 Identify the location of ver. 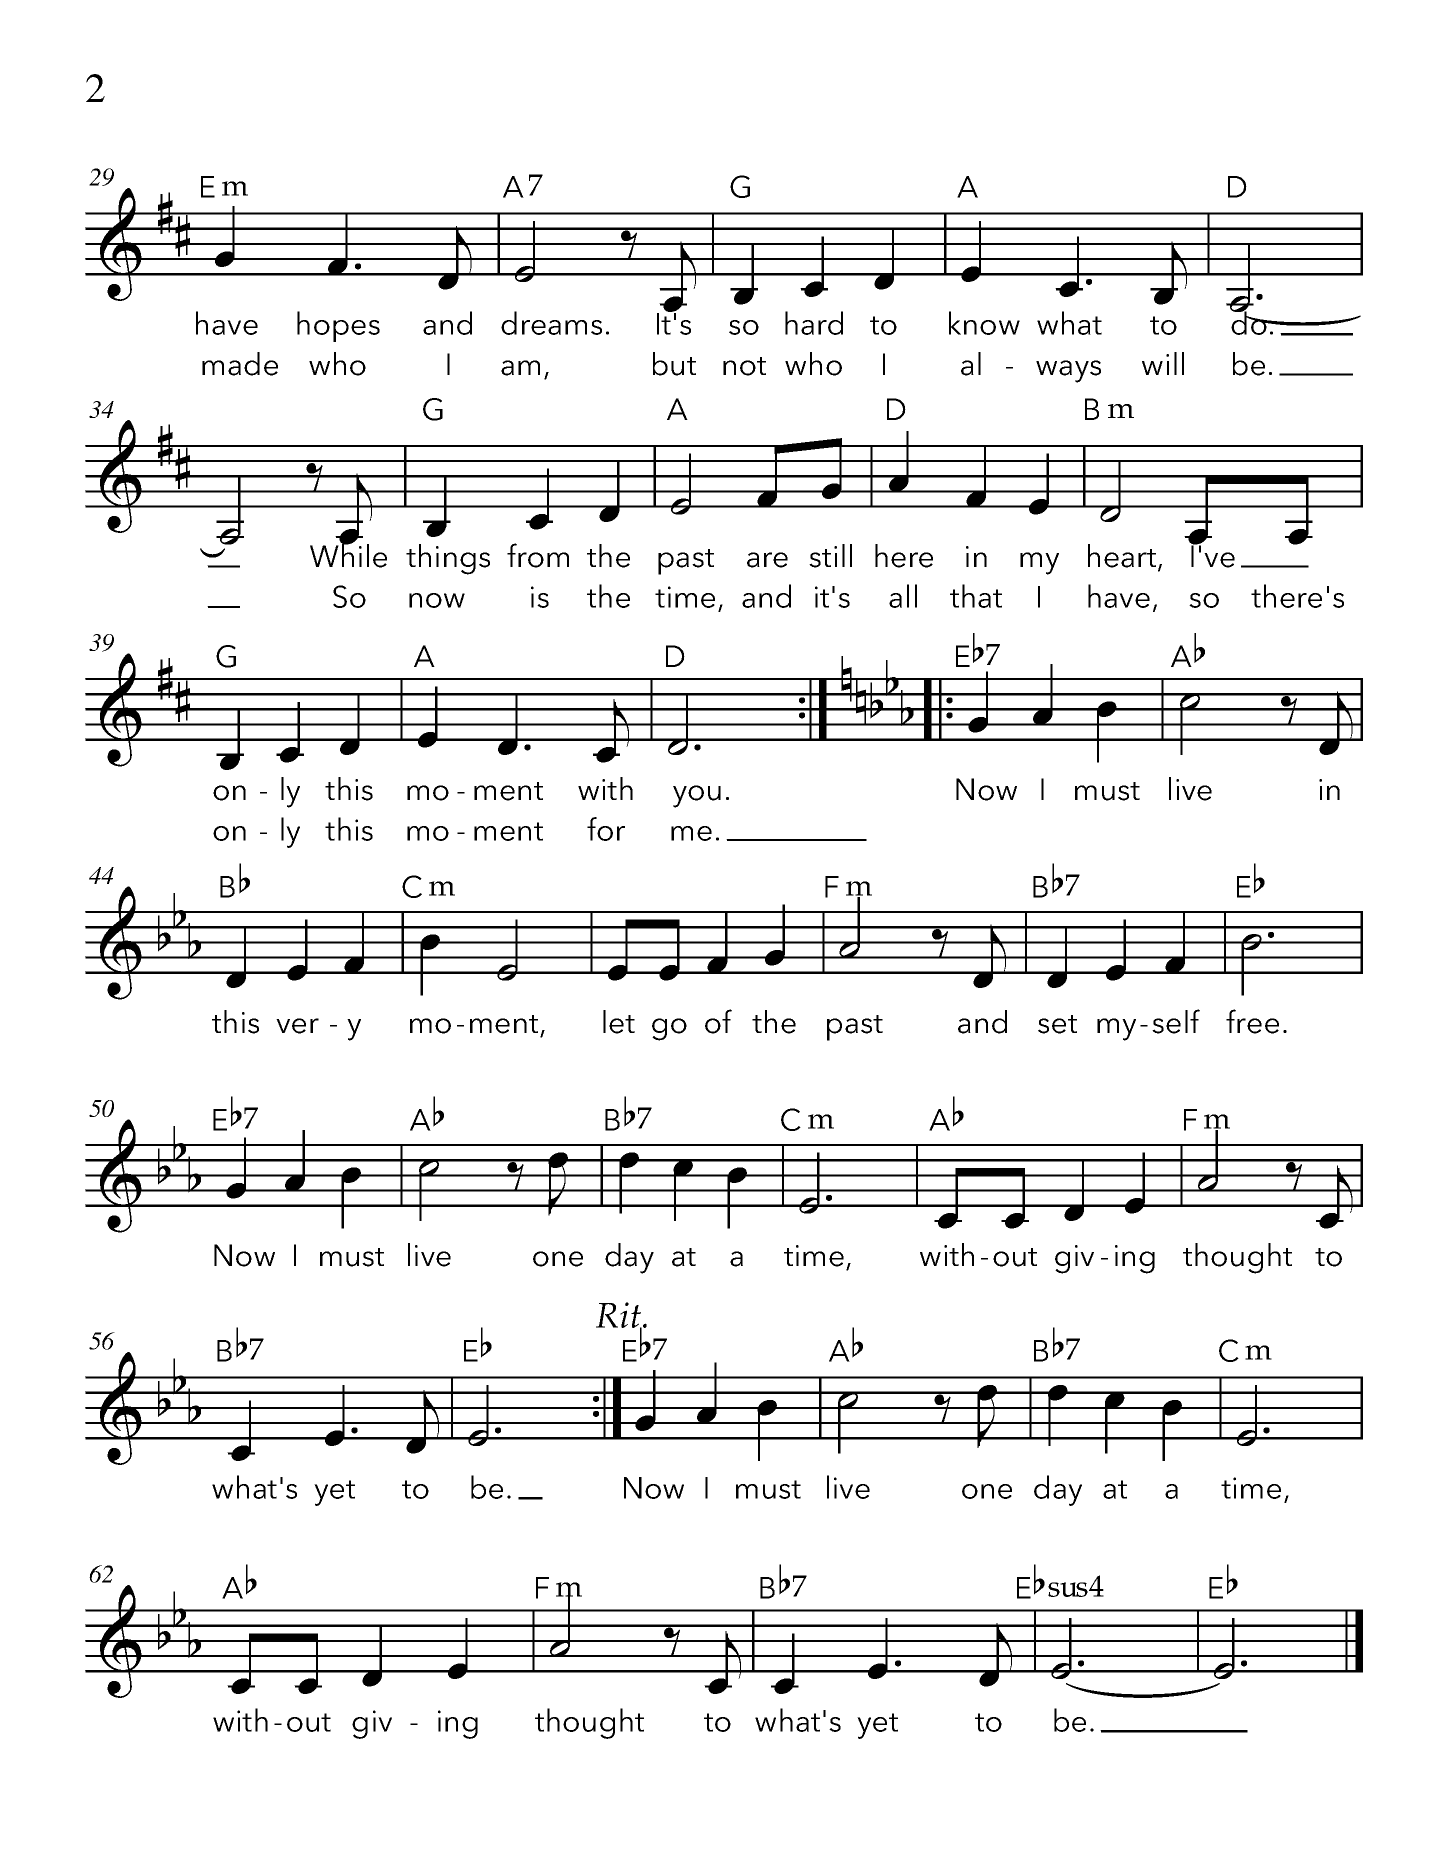
(297, 1026).
